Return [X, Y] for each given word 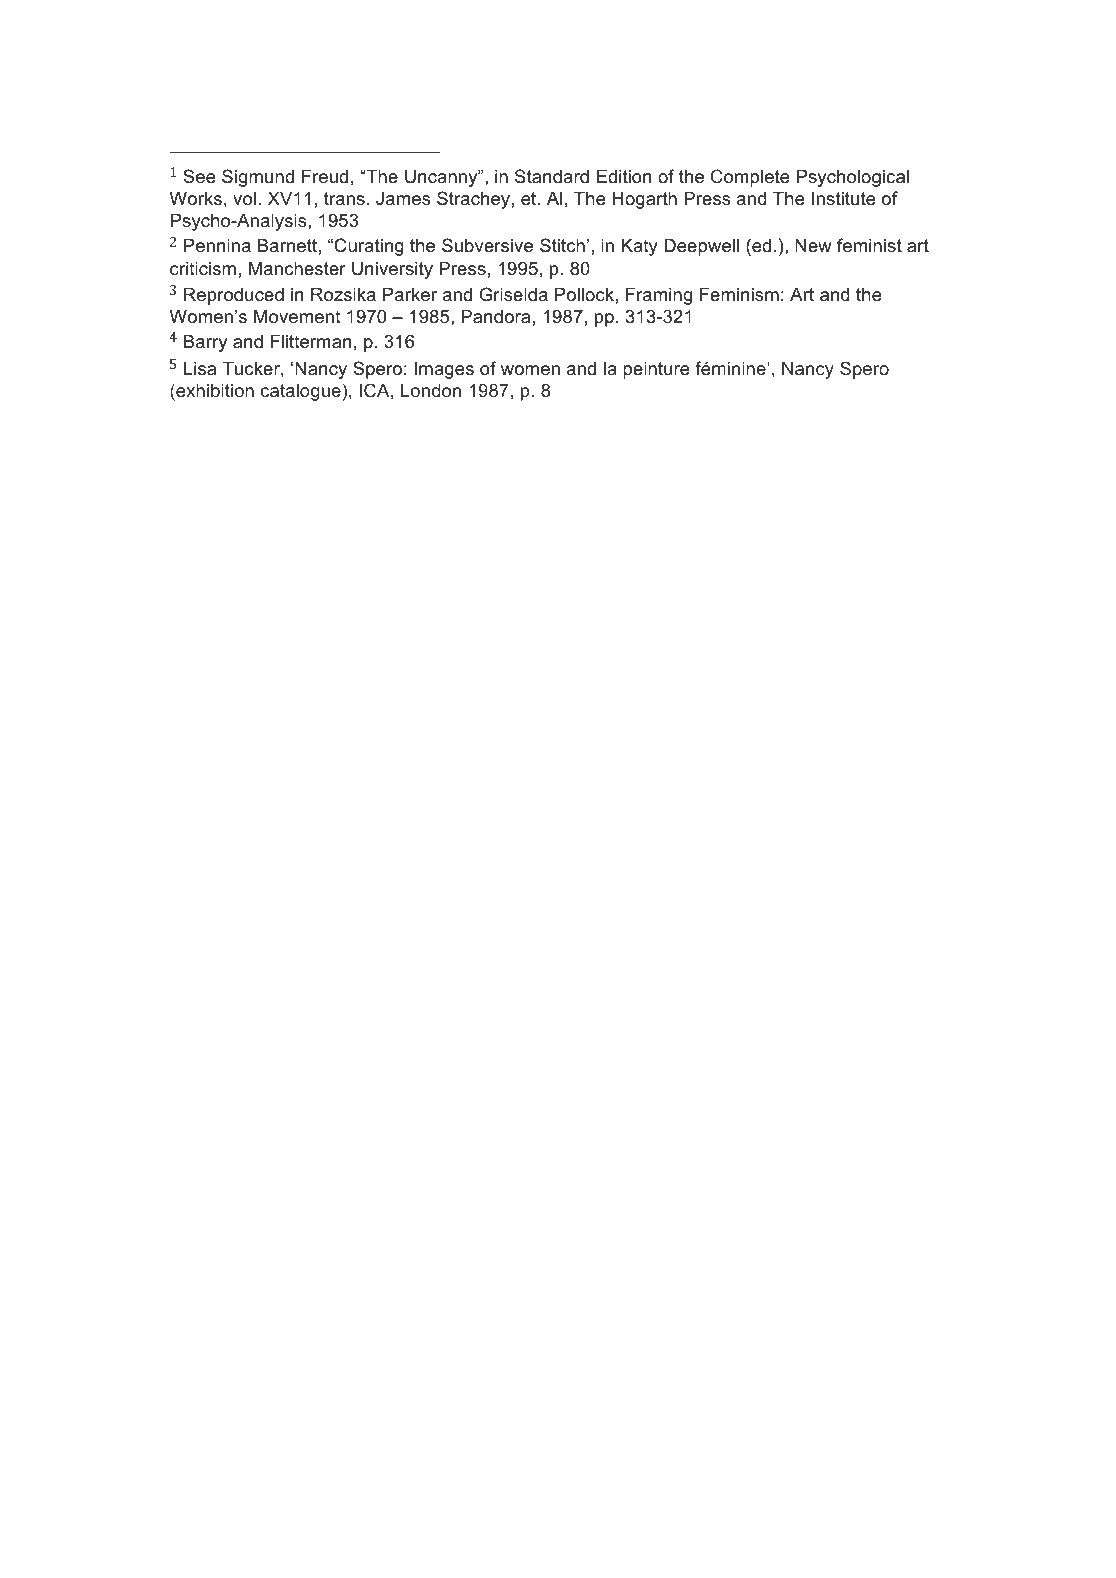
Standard [552, 176]
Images [444, 370]
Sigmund [258, 178]
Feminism [739, 294]
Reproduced [234, 296]
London [431, 390]
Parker [410, 294]
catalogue [301, 392]
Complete [750, 178]
